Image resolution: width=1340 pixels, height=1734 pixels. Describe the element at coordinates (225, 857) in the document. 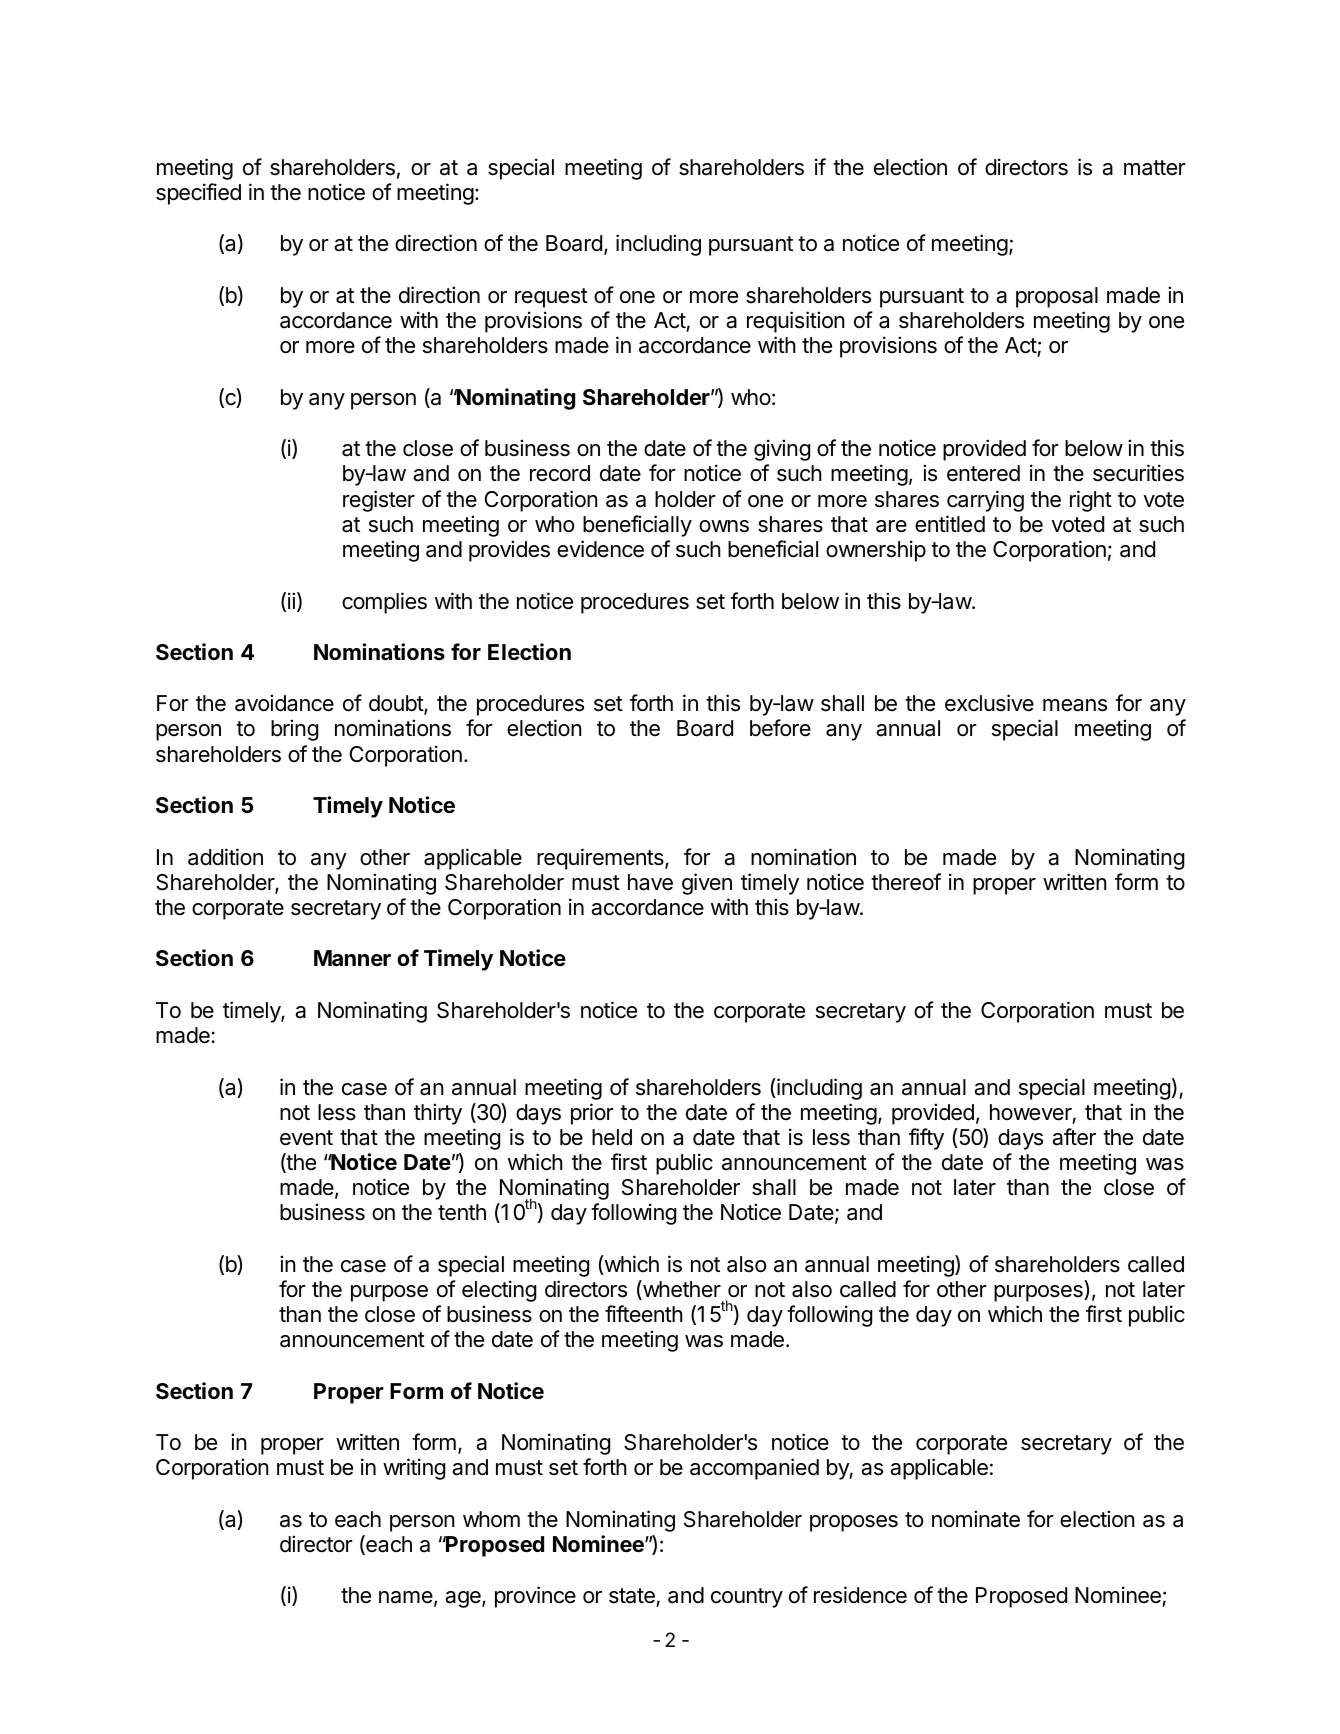

I see `addition` at that location.
